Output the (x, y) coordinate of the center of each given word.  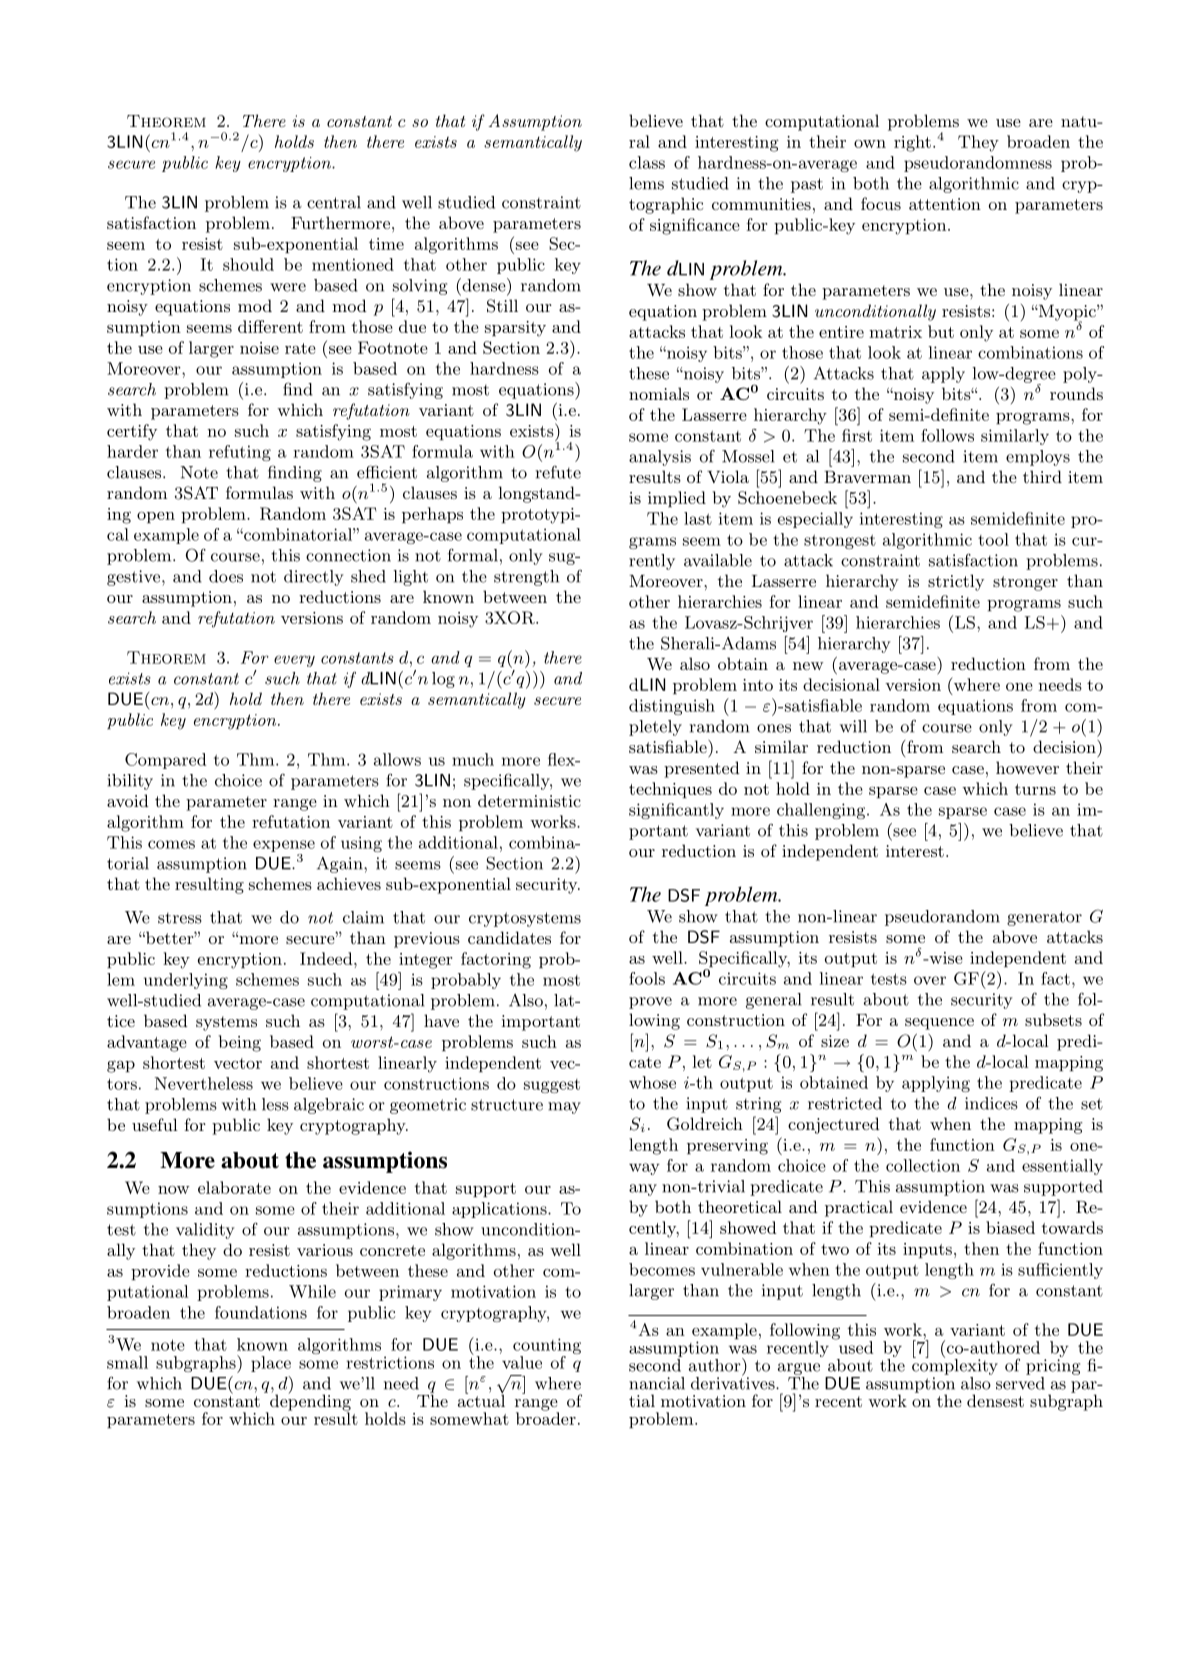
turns (1035, 789)
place (271, 1364)
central (334, 202)
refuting (240, 453)
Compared (165, 761)
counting (547, 1347)
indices (991, 1103)
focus (881, 203)
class (647, 162)
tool (993, 539)
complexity (955, 1366)
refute (558, 472)
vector (238, 1063)
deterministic (529, 800)
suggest (552, 1086)
